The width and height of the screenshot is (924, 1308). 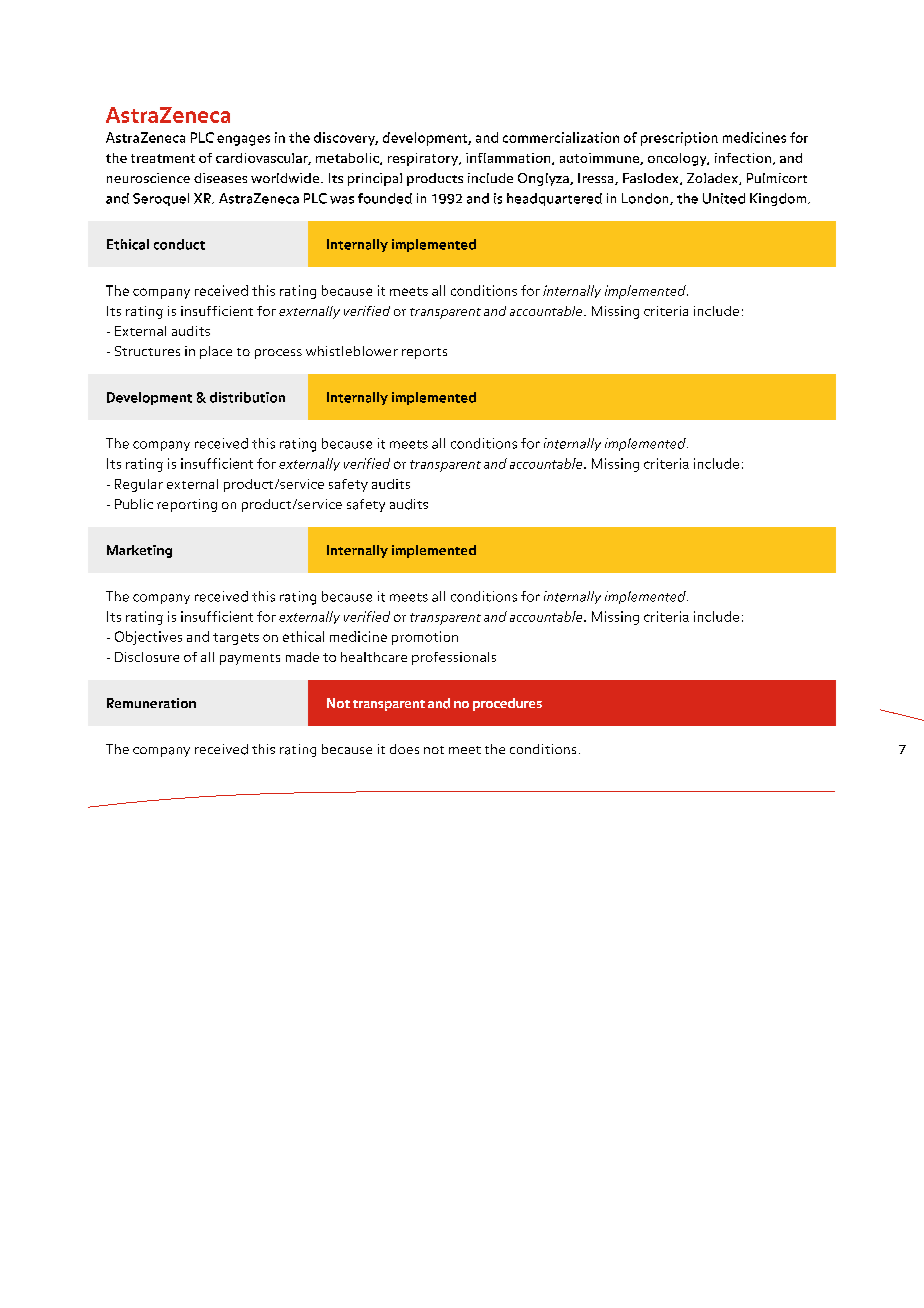 I want to click on distribution, so click(x=247, y=397).
